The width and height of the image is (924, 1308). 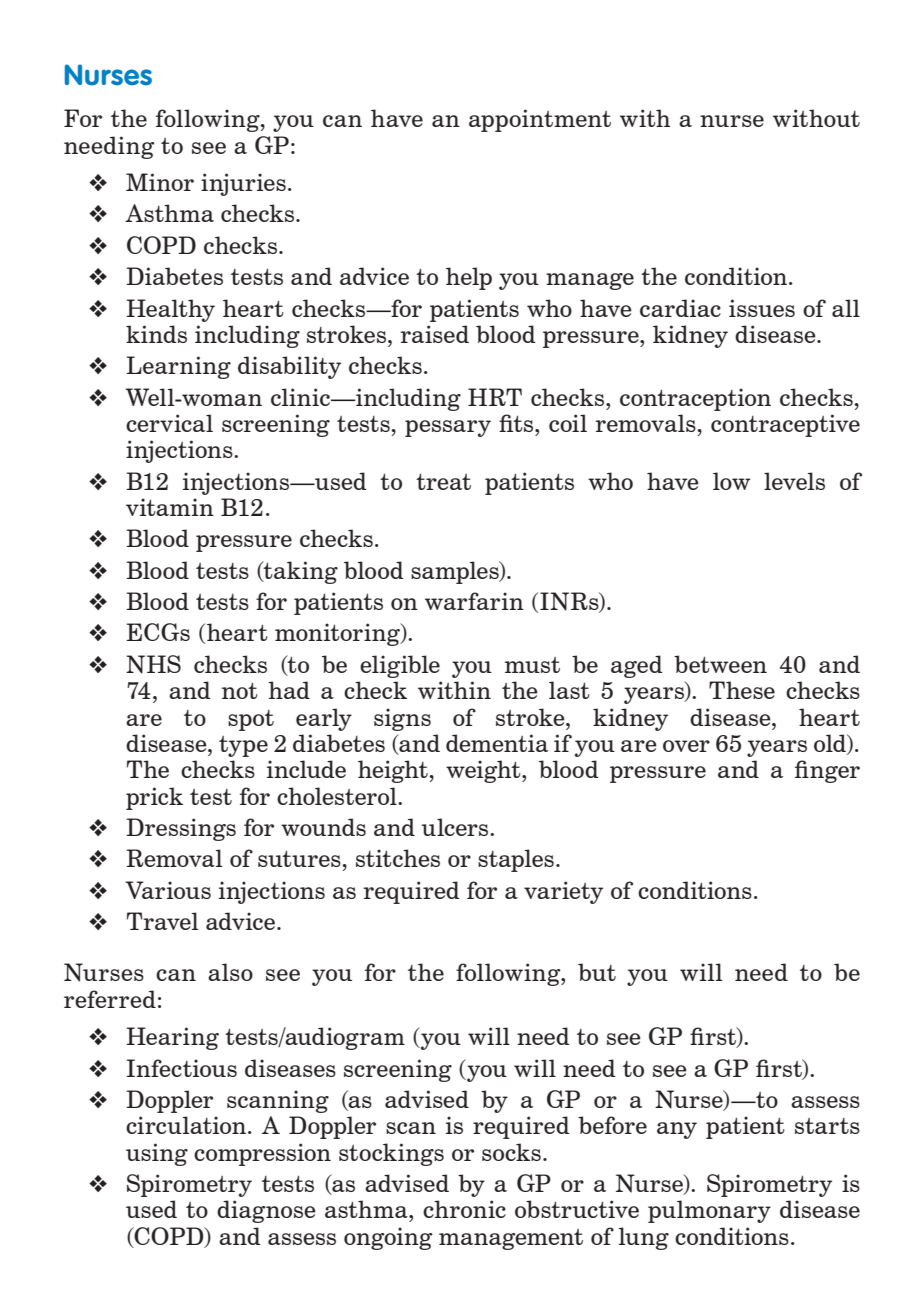 I want to click on issues, so click(x=762, y=308).
